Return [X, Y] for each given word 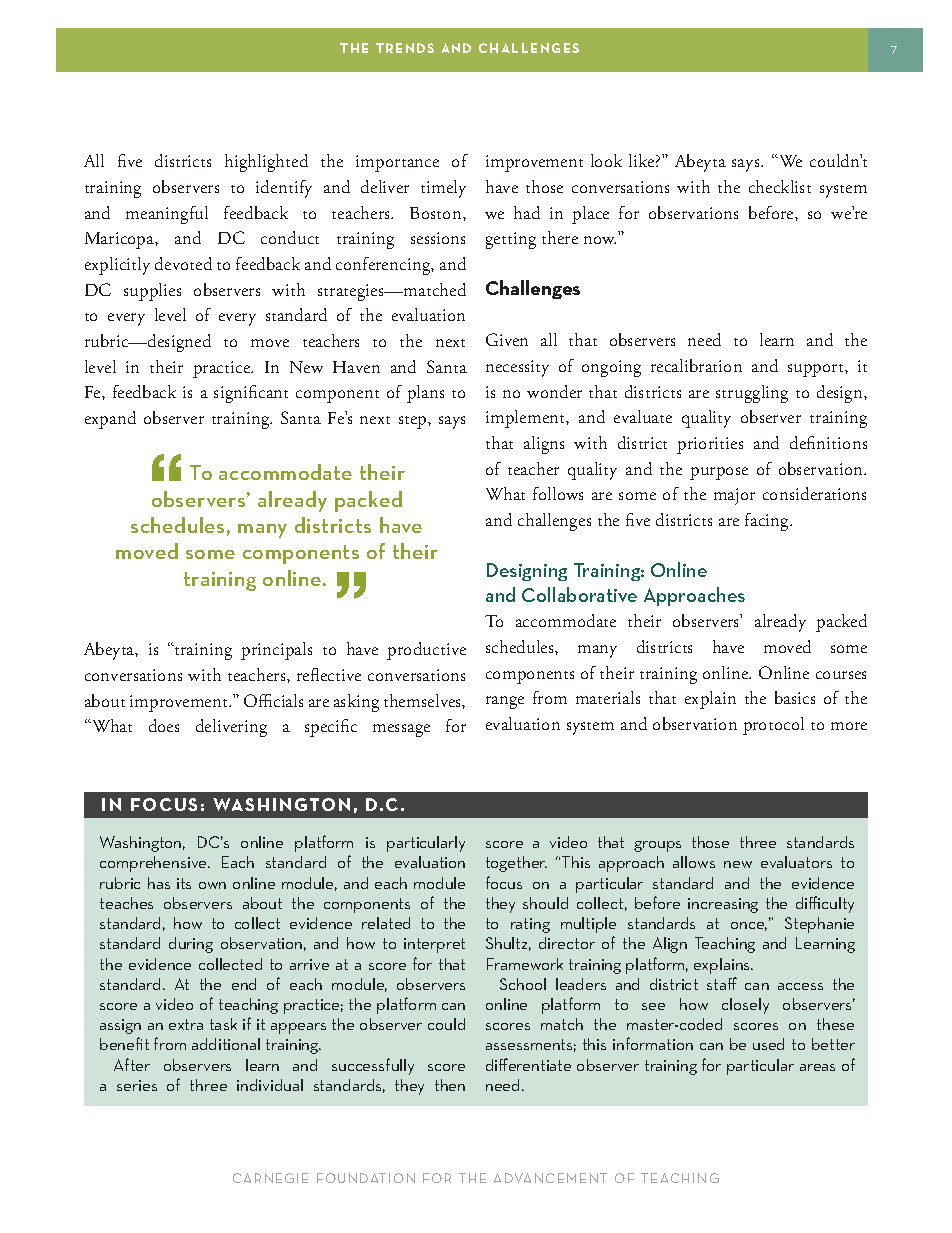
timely [443, 189]
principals [276, 651]
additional [226, 1044]
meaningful [167, 215]
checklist [780, 186]
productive [426, 651]
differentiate [528, 1064]
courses [841, 675]
